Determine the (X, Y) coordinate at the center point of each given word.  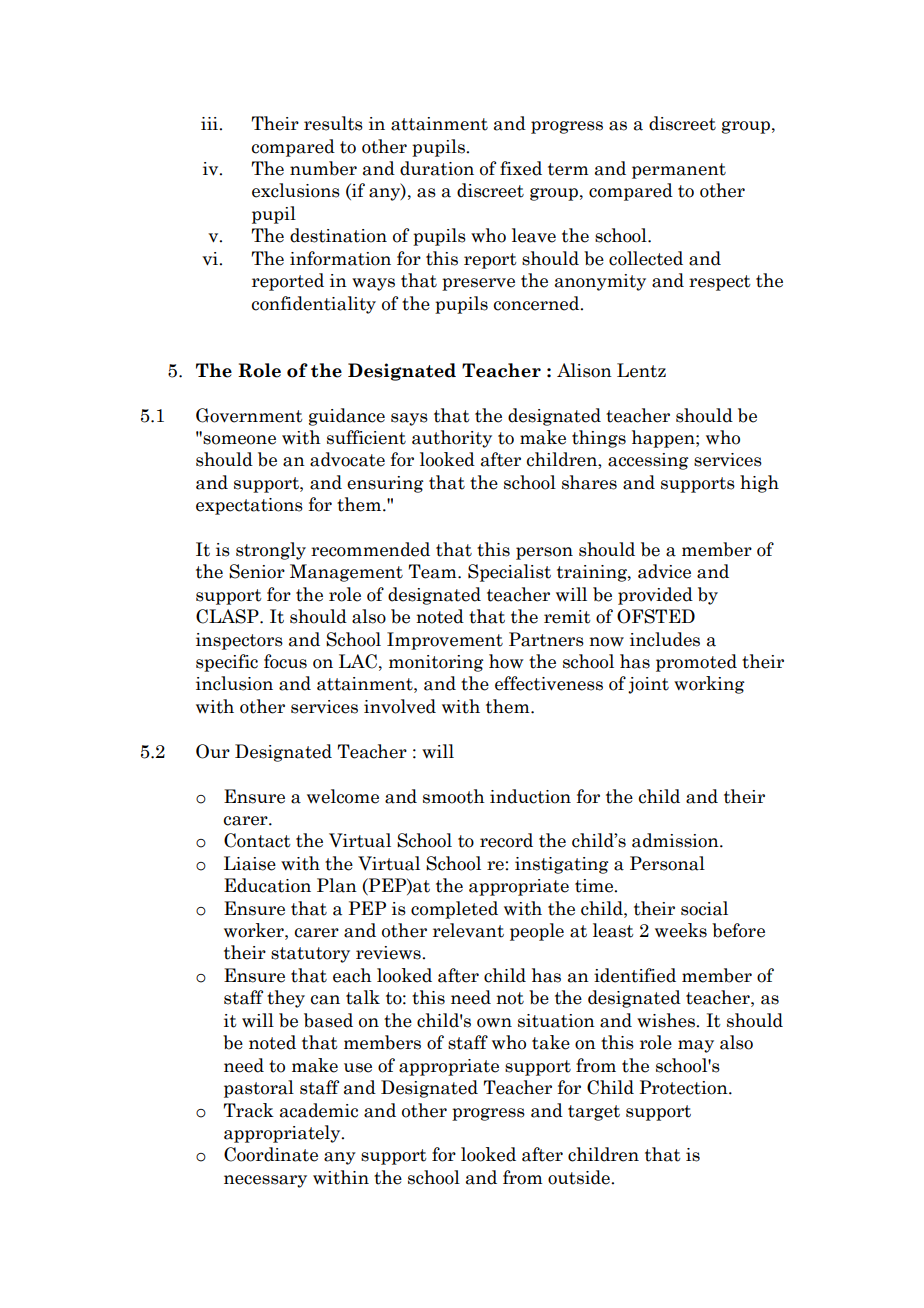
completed (454, 910)
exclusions (296, 190)
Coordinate (271, 1154)
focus (285, 661)
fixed (521, 168)
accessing (648, 461)
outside (580, 1177)
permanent (679, 171)
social (704, 908)
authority (452, 439)
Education (267, 885)
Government (249, 415)
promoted (696, 663)
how (506, 661)
